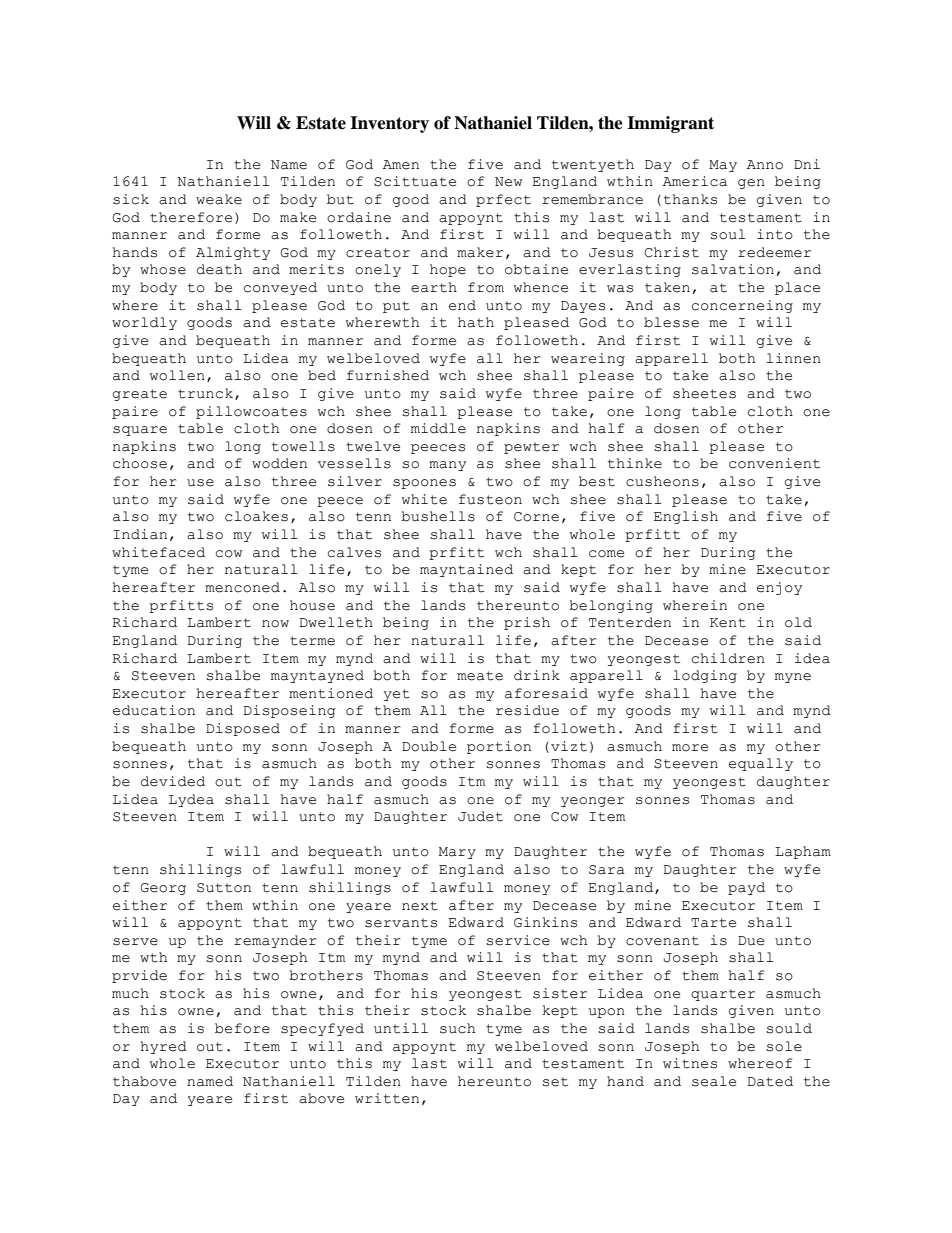  What do you see at coordinates (242, 1028) in the screenshot?
I see `before` at bounding box center [242, 1028].
